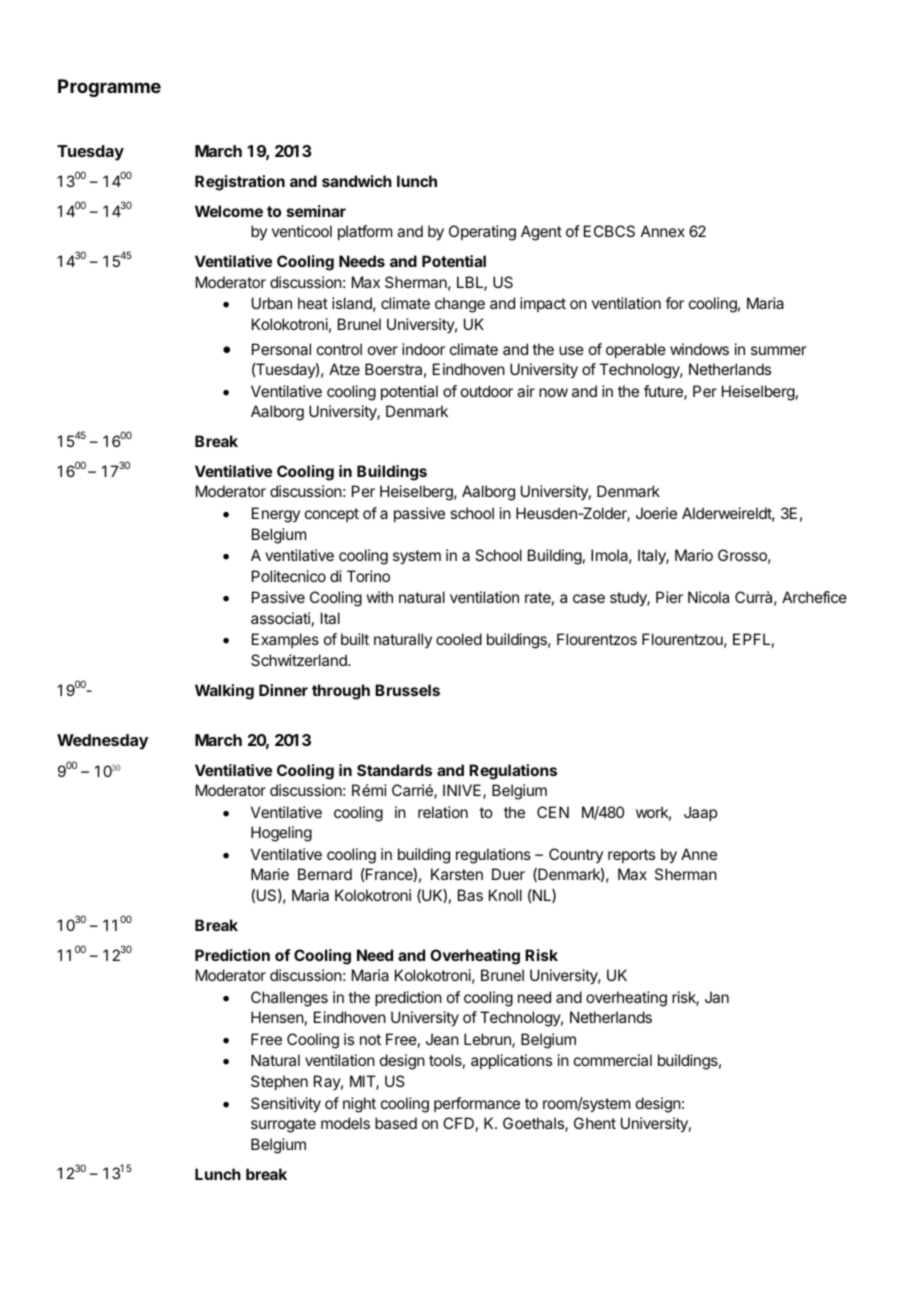 Image resolution: width=924 pixels, height=1308 pixels. I want to click on Nicola, so click(708, 597).
